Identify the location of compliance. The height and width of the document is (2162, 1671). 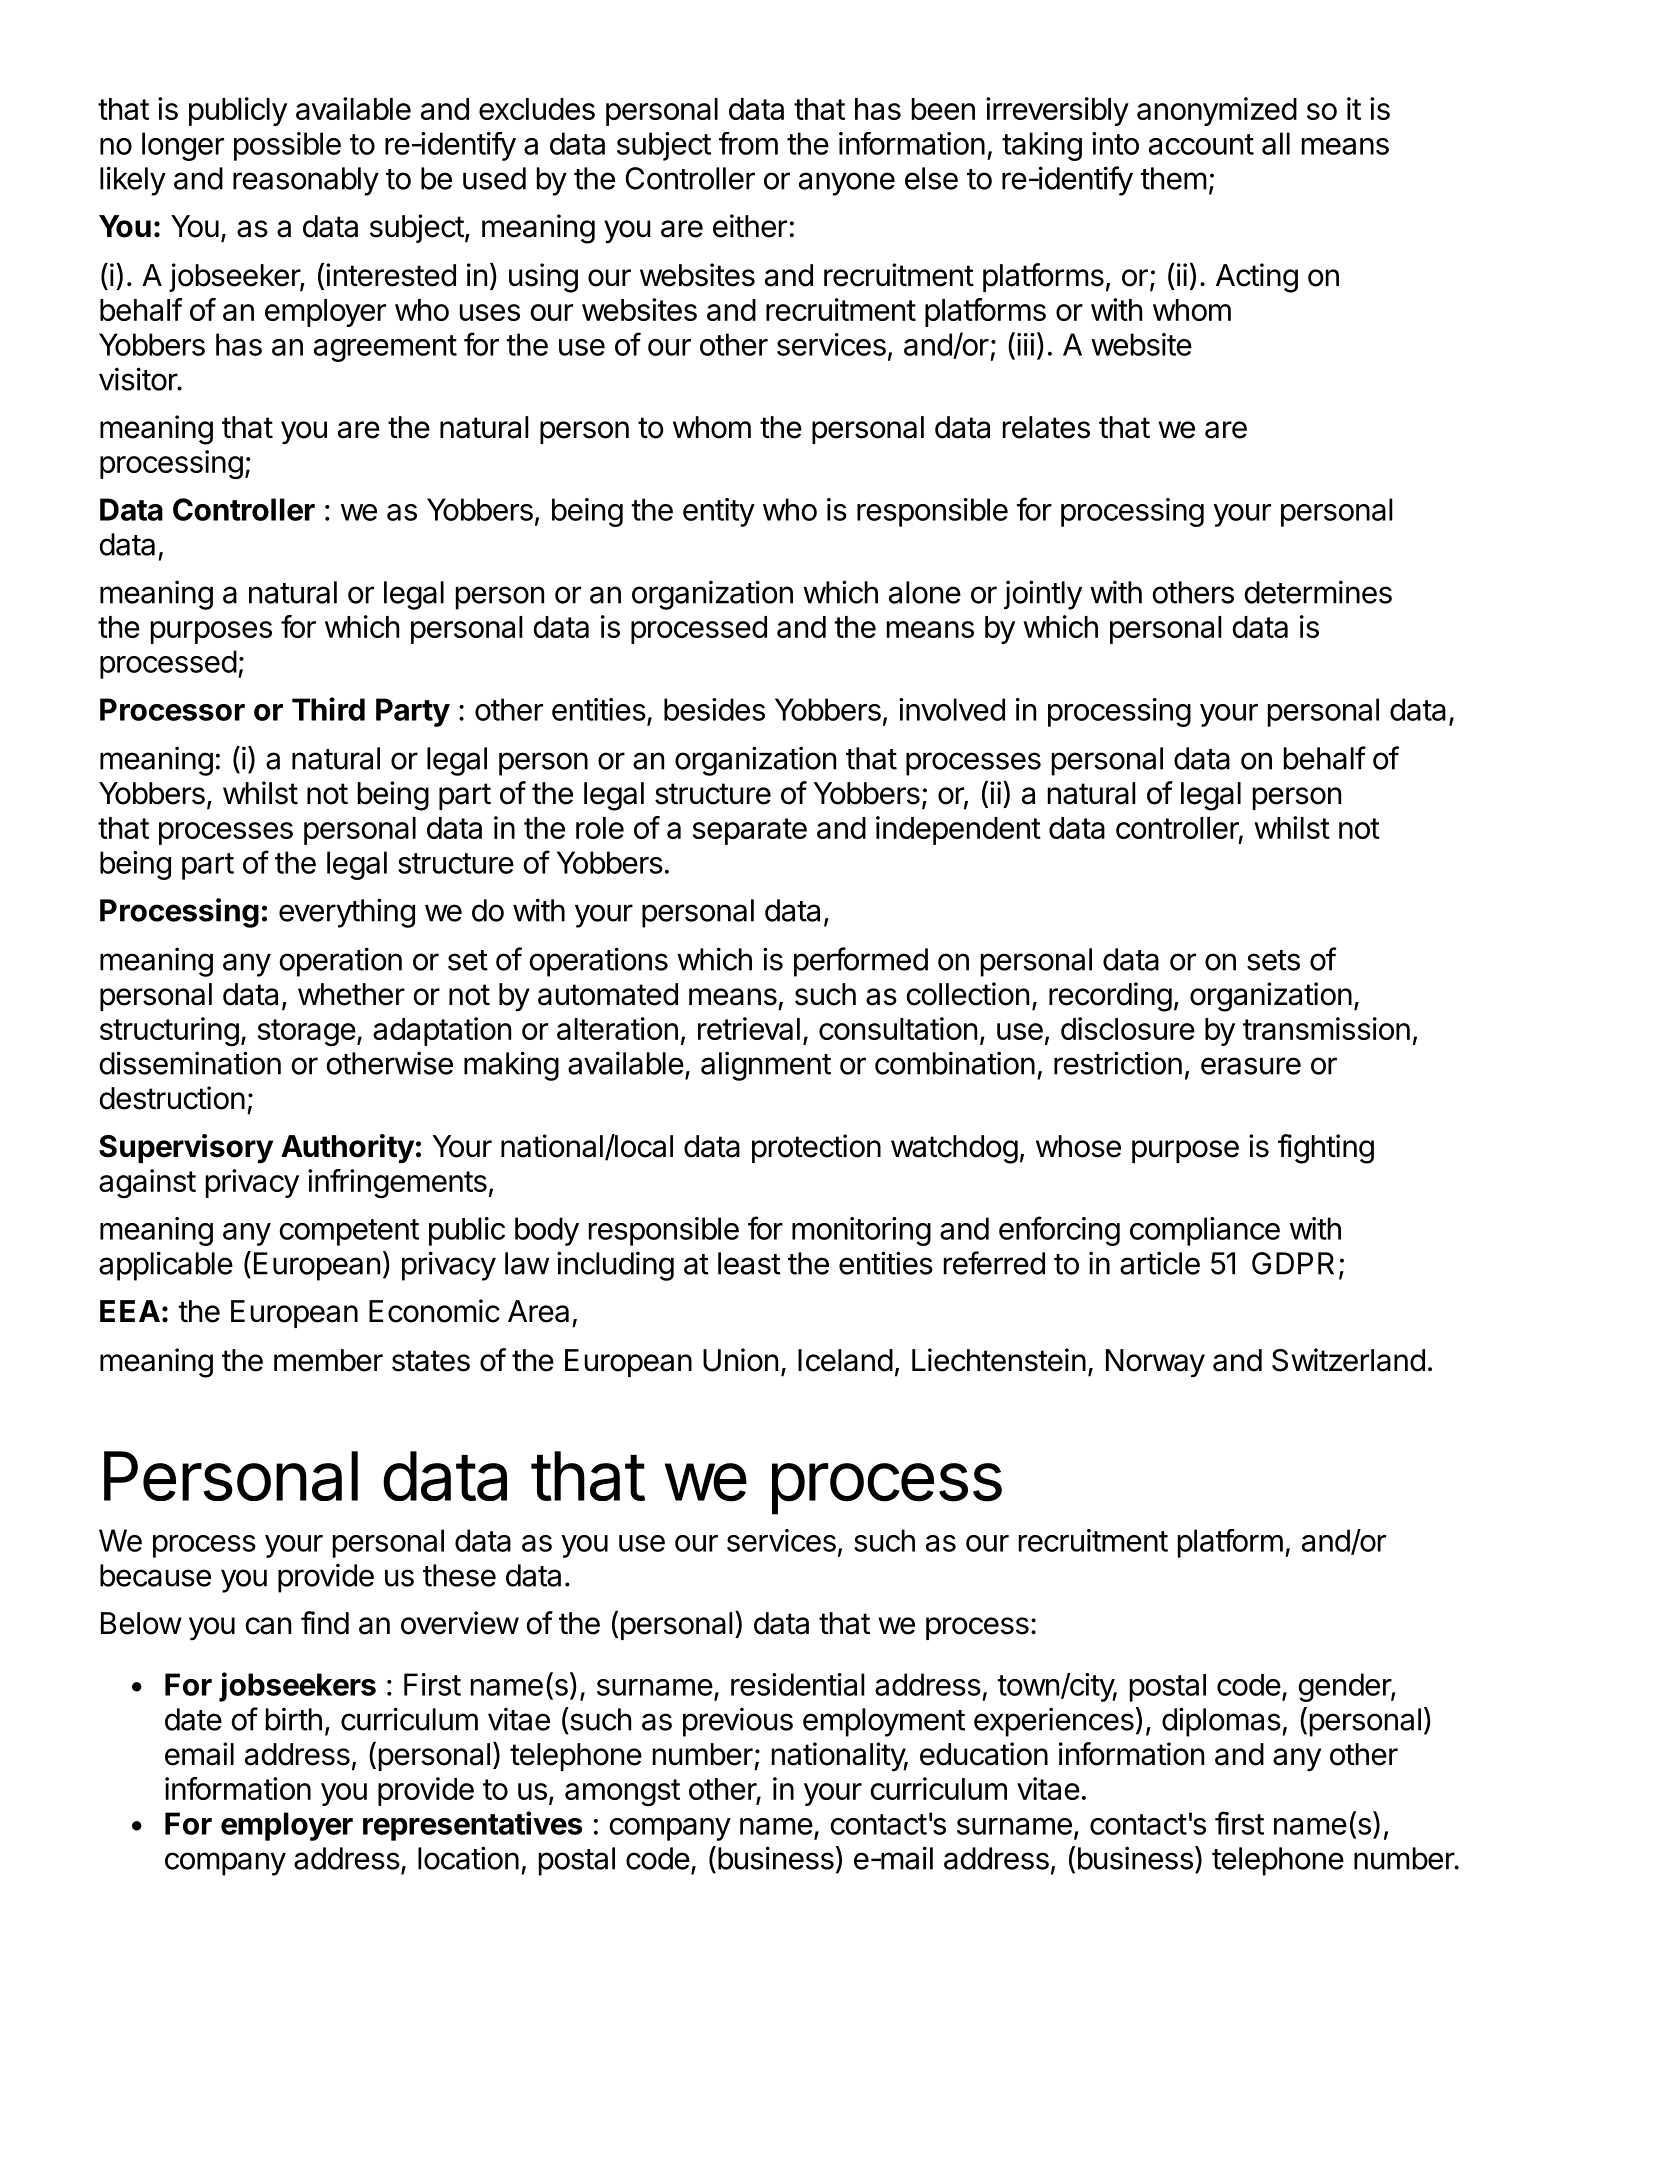
(1205, 1231).
